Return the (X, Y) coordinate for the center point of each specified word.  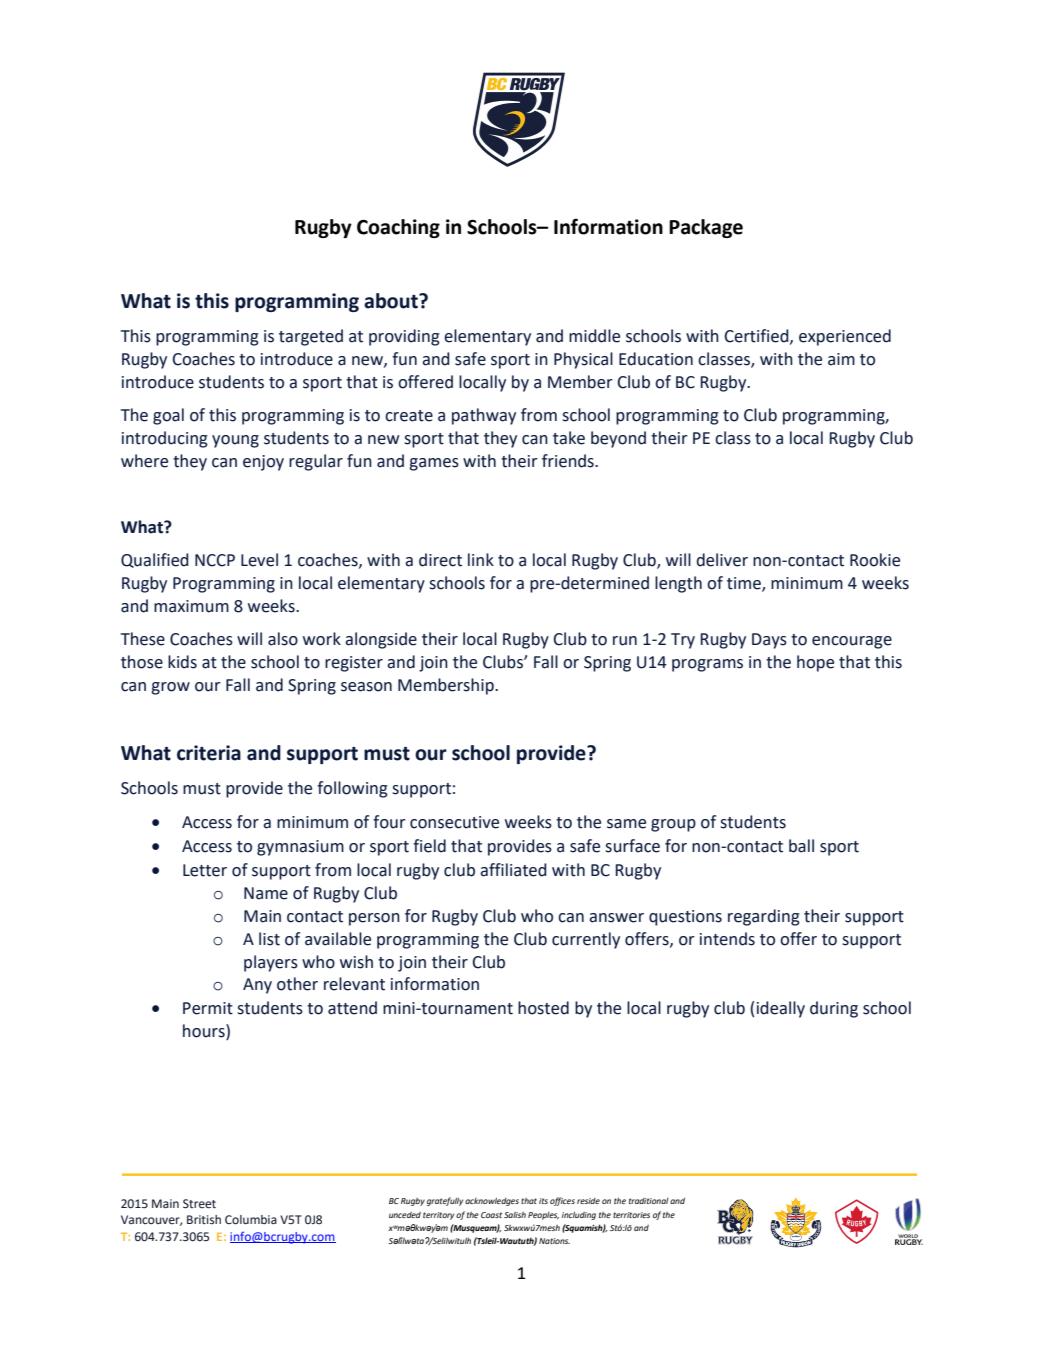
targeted (311, 337)
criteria (209, 753)
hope (815, 663)
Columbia (251, 1220)
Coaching (398, 228)
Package (706, 228)
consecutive (454, 822)
